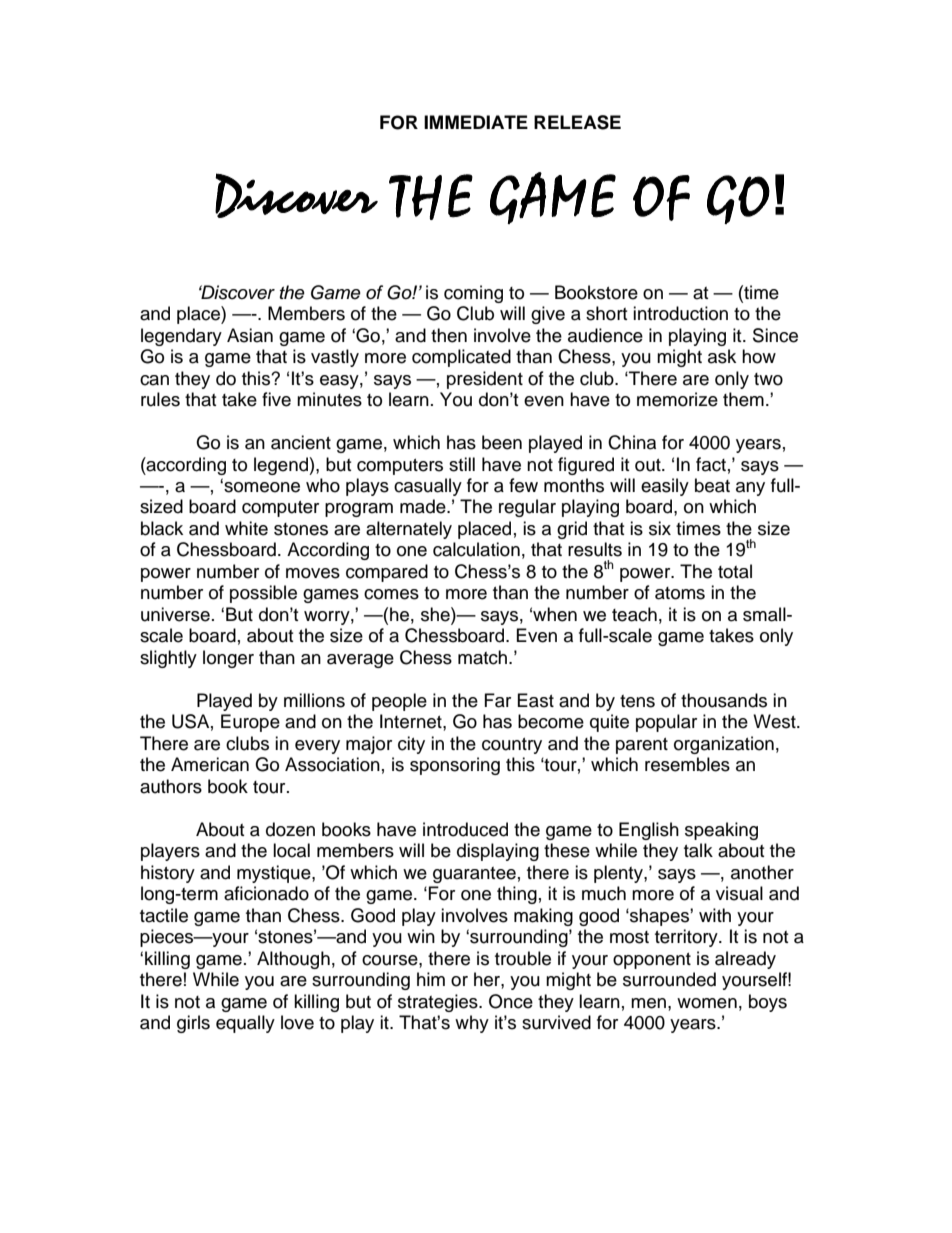 The width and height of the screenshot is (952, 1233). What do you see at coordinates (707, 1003) in the screenshot?
I see `women` at bounding box center [707, 1003].
